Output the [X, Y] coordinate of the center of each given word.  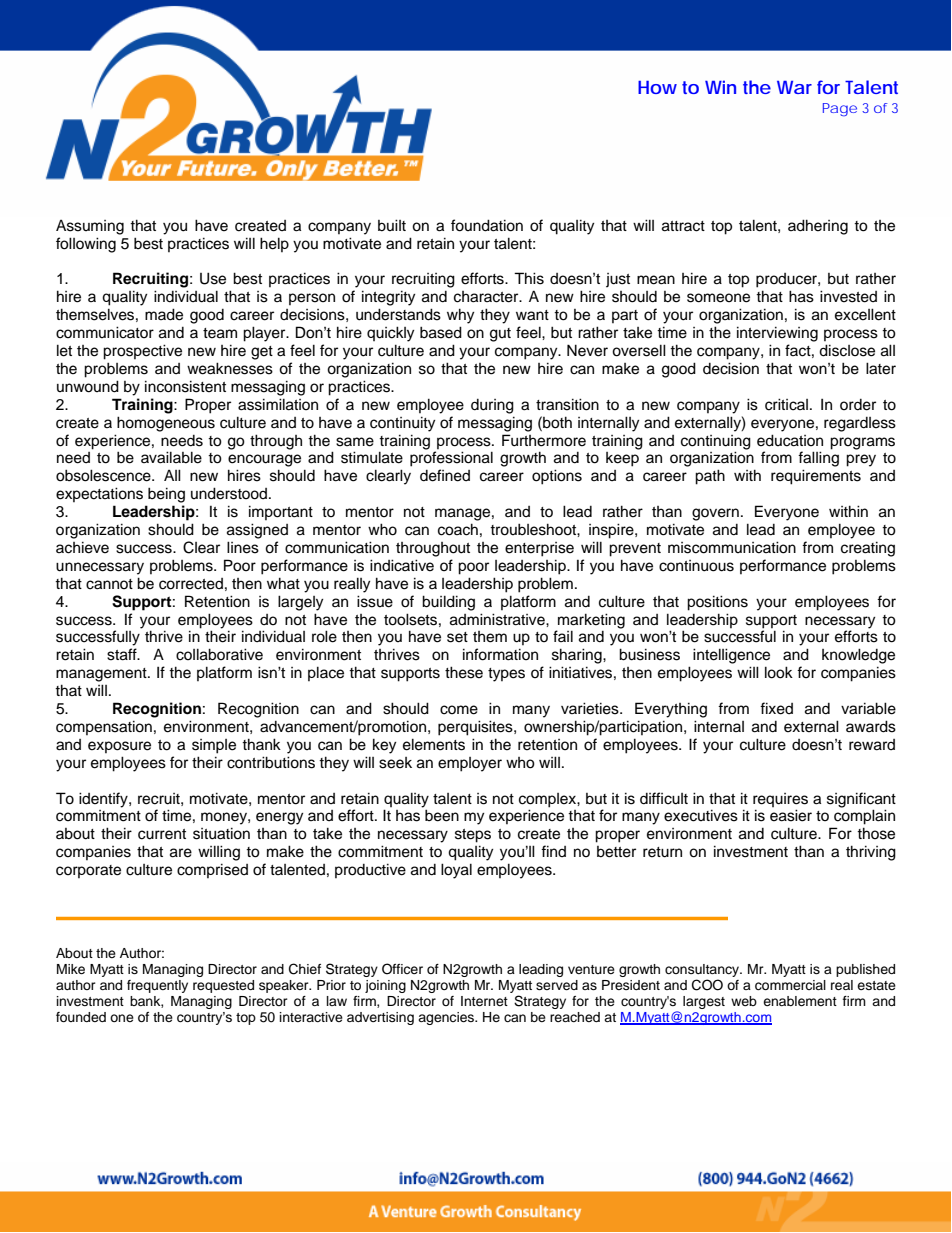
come [459, 710]
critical [786, 404]
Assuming [90, 227]
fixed [776, 708]
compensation [104, 727]
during [492, 406]
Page [840, 109]
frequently [157, 986]
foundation [487, 225]
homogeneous [166, 424]
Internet [484, 1001]
